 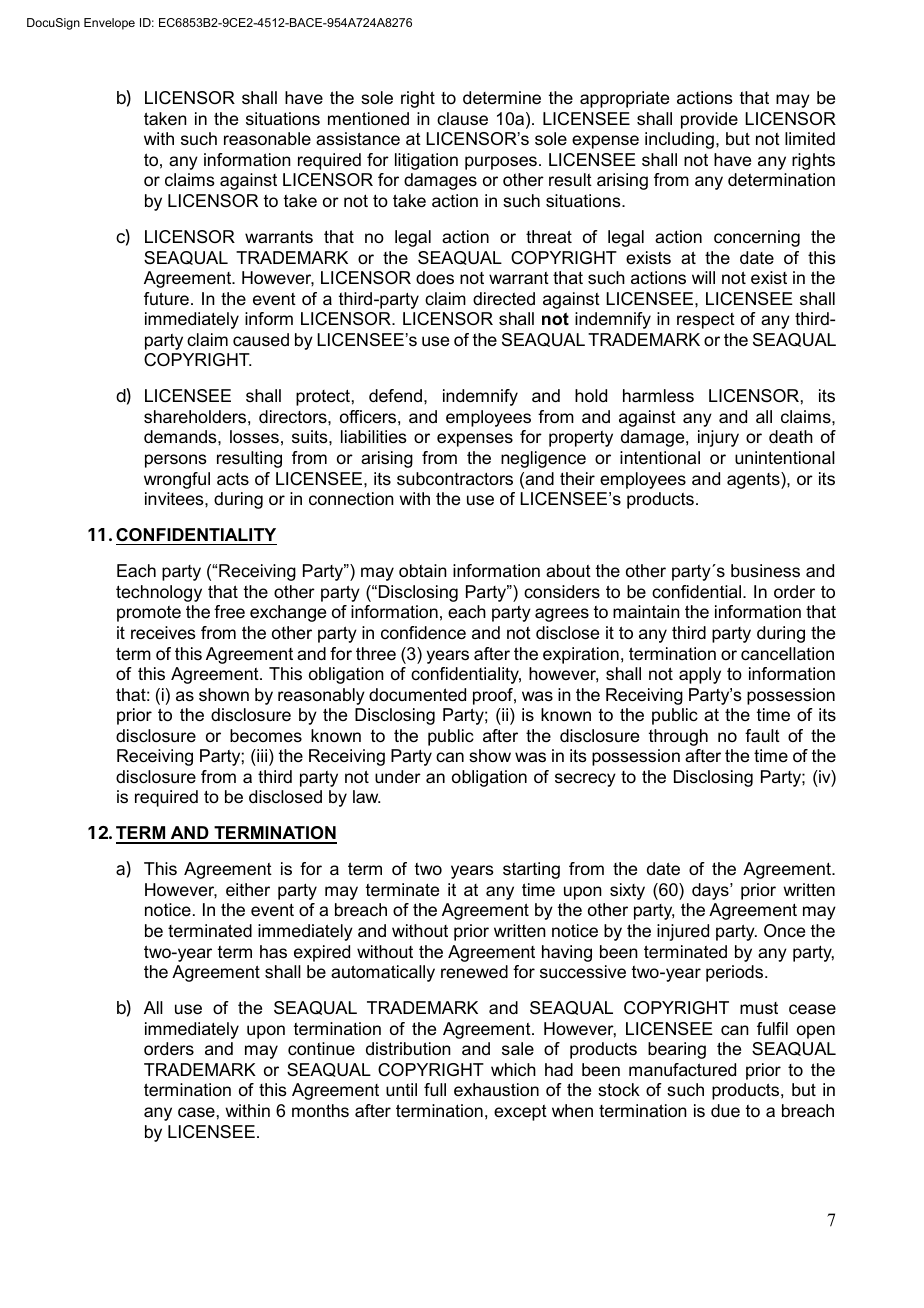 I want to click on exhaustion, so click(x=496, y=1090).
